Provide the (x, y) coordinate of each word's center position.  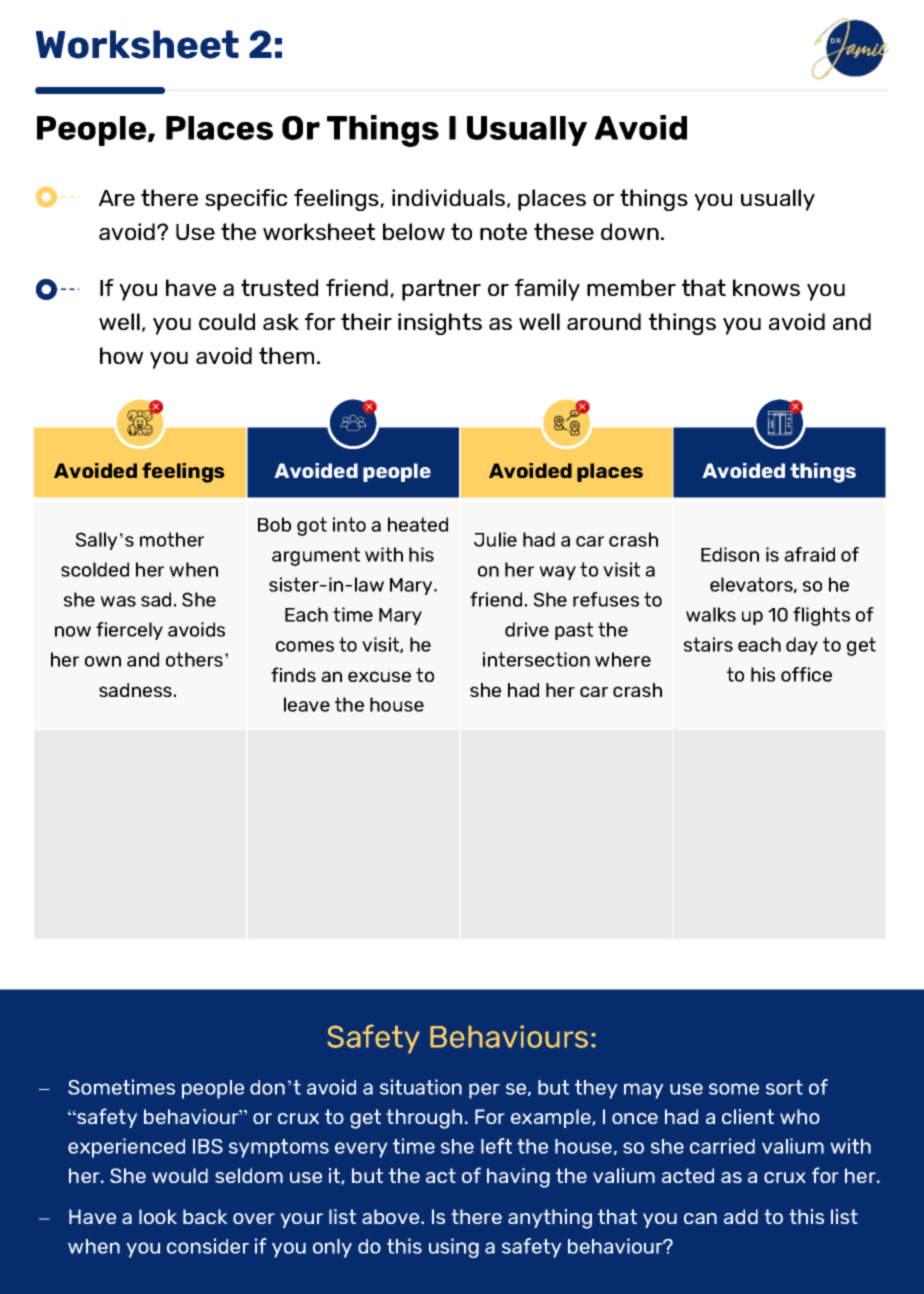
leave (307, 704)
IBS (208, 1146)
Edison (730, 554)
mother (172, 539)
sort (784, 1087)
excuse (379, 676)
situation (421, 1087)
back (205, 1216)
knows (766, 287)
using (454, 1248)
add (741, 1216)
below (414, 231)
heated (418, 524)
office (806, 674)
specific (246, 200)
